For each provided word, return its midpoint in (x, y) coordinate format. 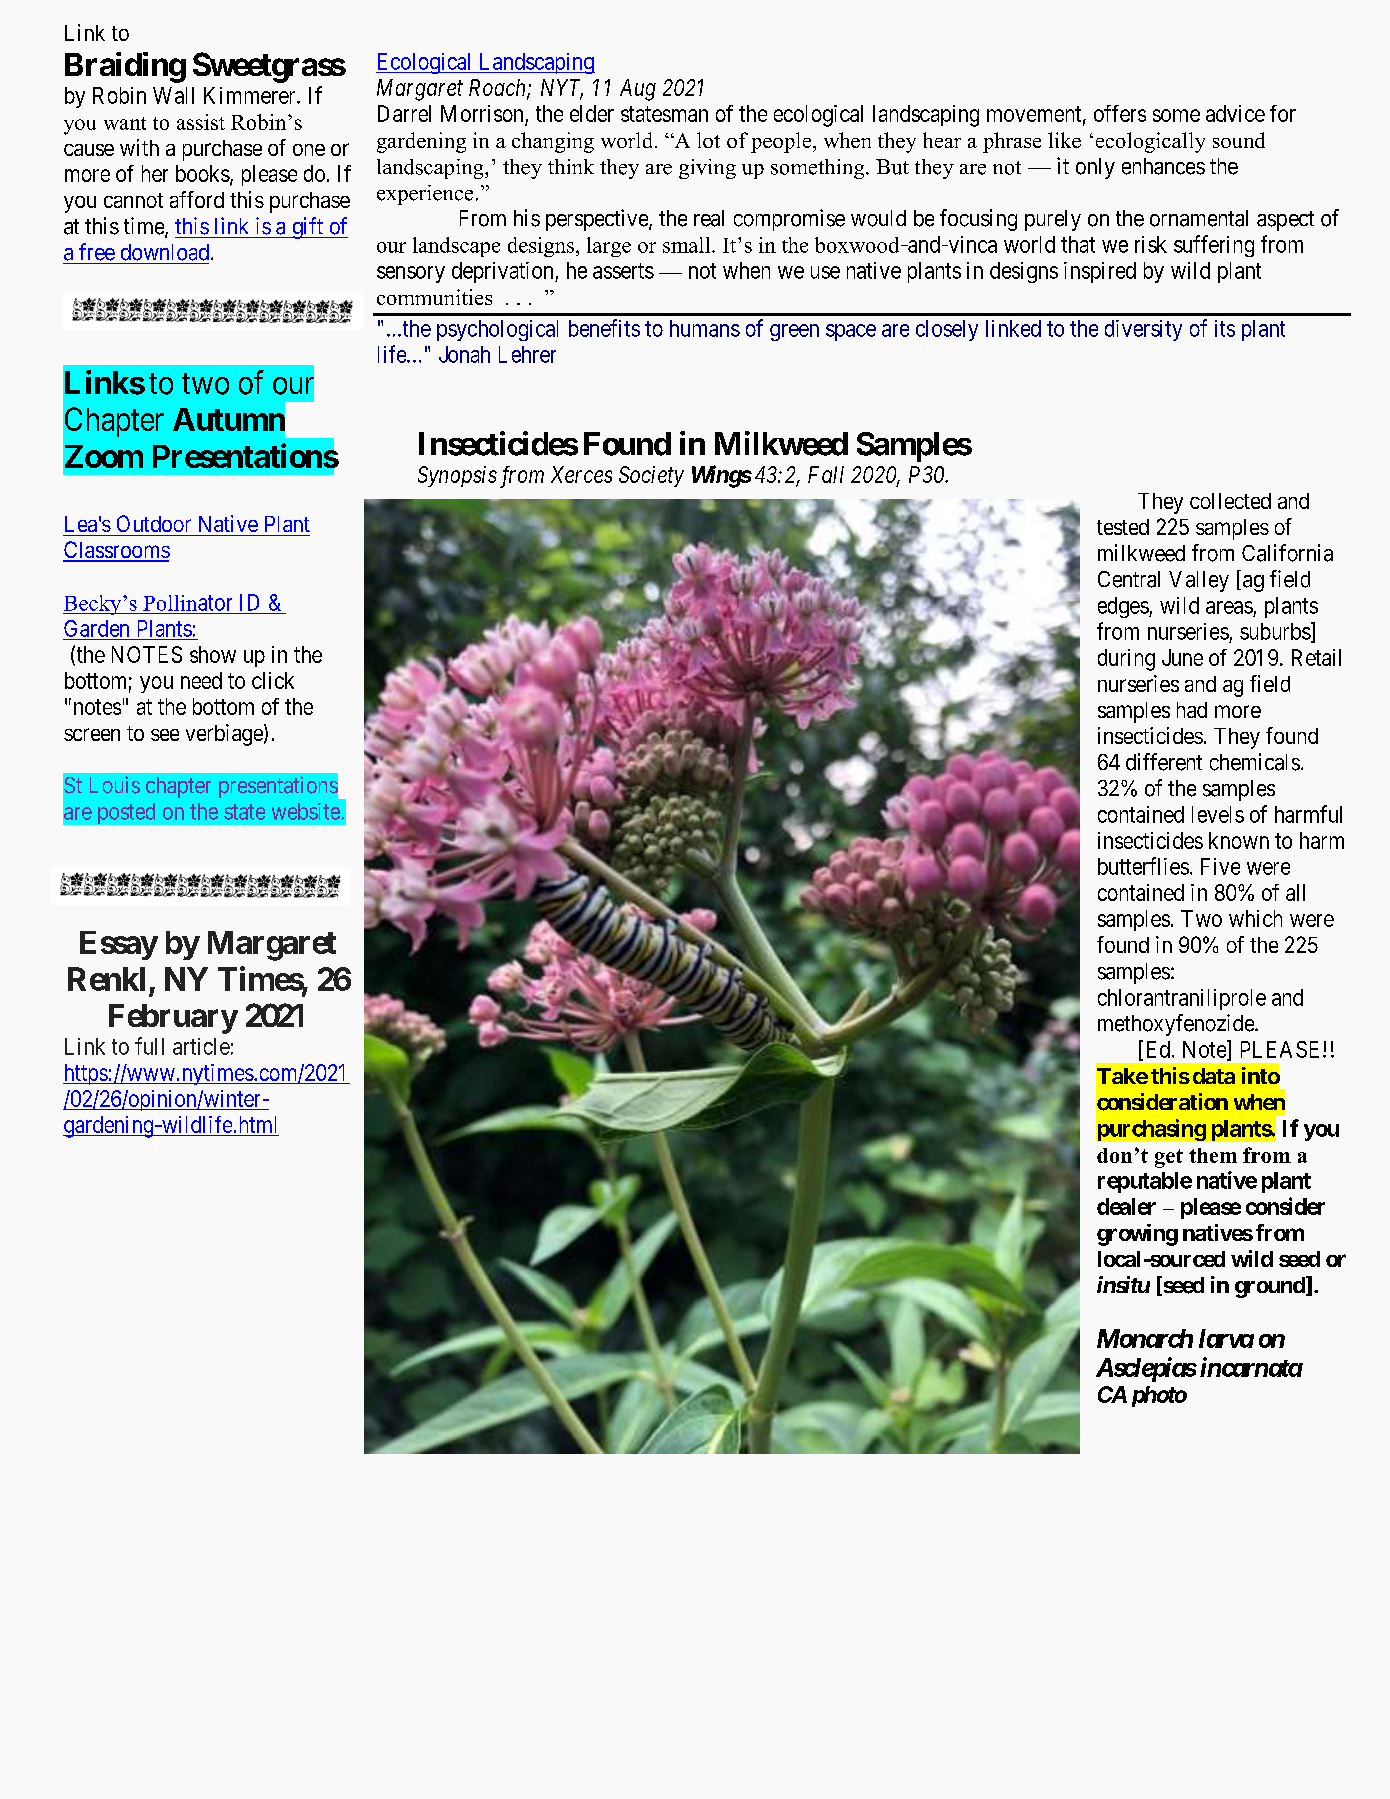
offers (1120, 113)
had (1192, 710)
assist (201, 122)
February (173, 1019)
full (149, 1046)
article (201, 1046)
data (1214, 1076)
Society (651, 476)
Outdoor (154, 523)
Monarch (1145, 1338)
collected (1230, 501)
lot (708, 140)
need (201, 680)
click (273, 680)
